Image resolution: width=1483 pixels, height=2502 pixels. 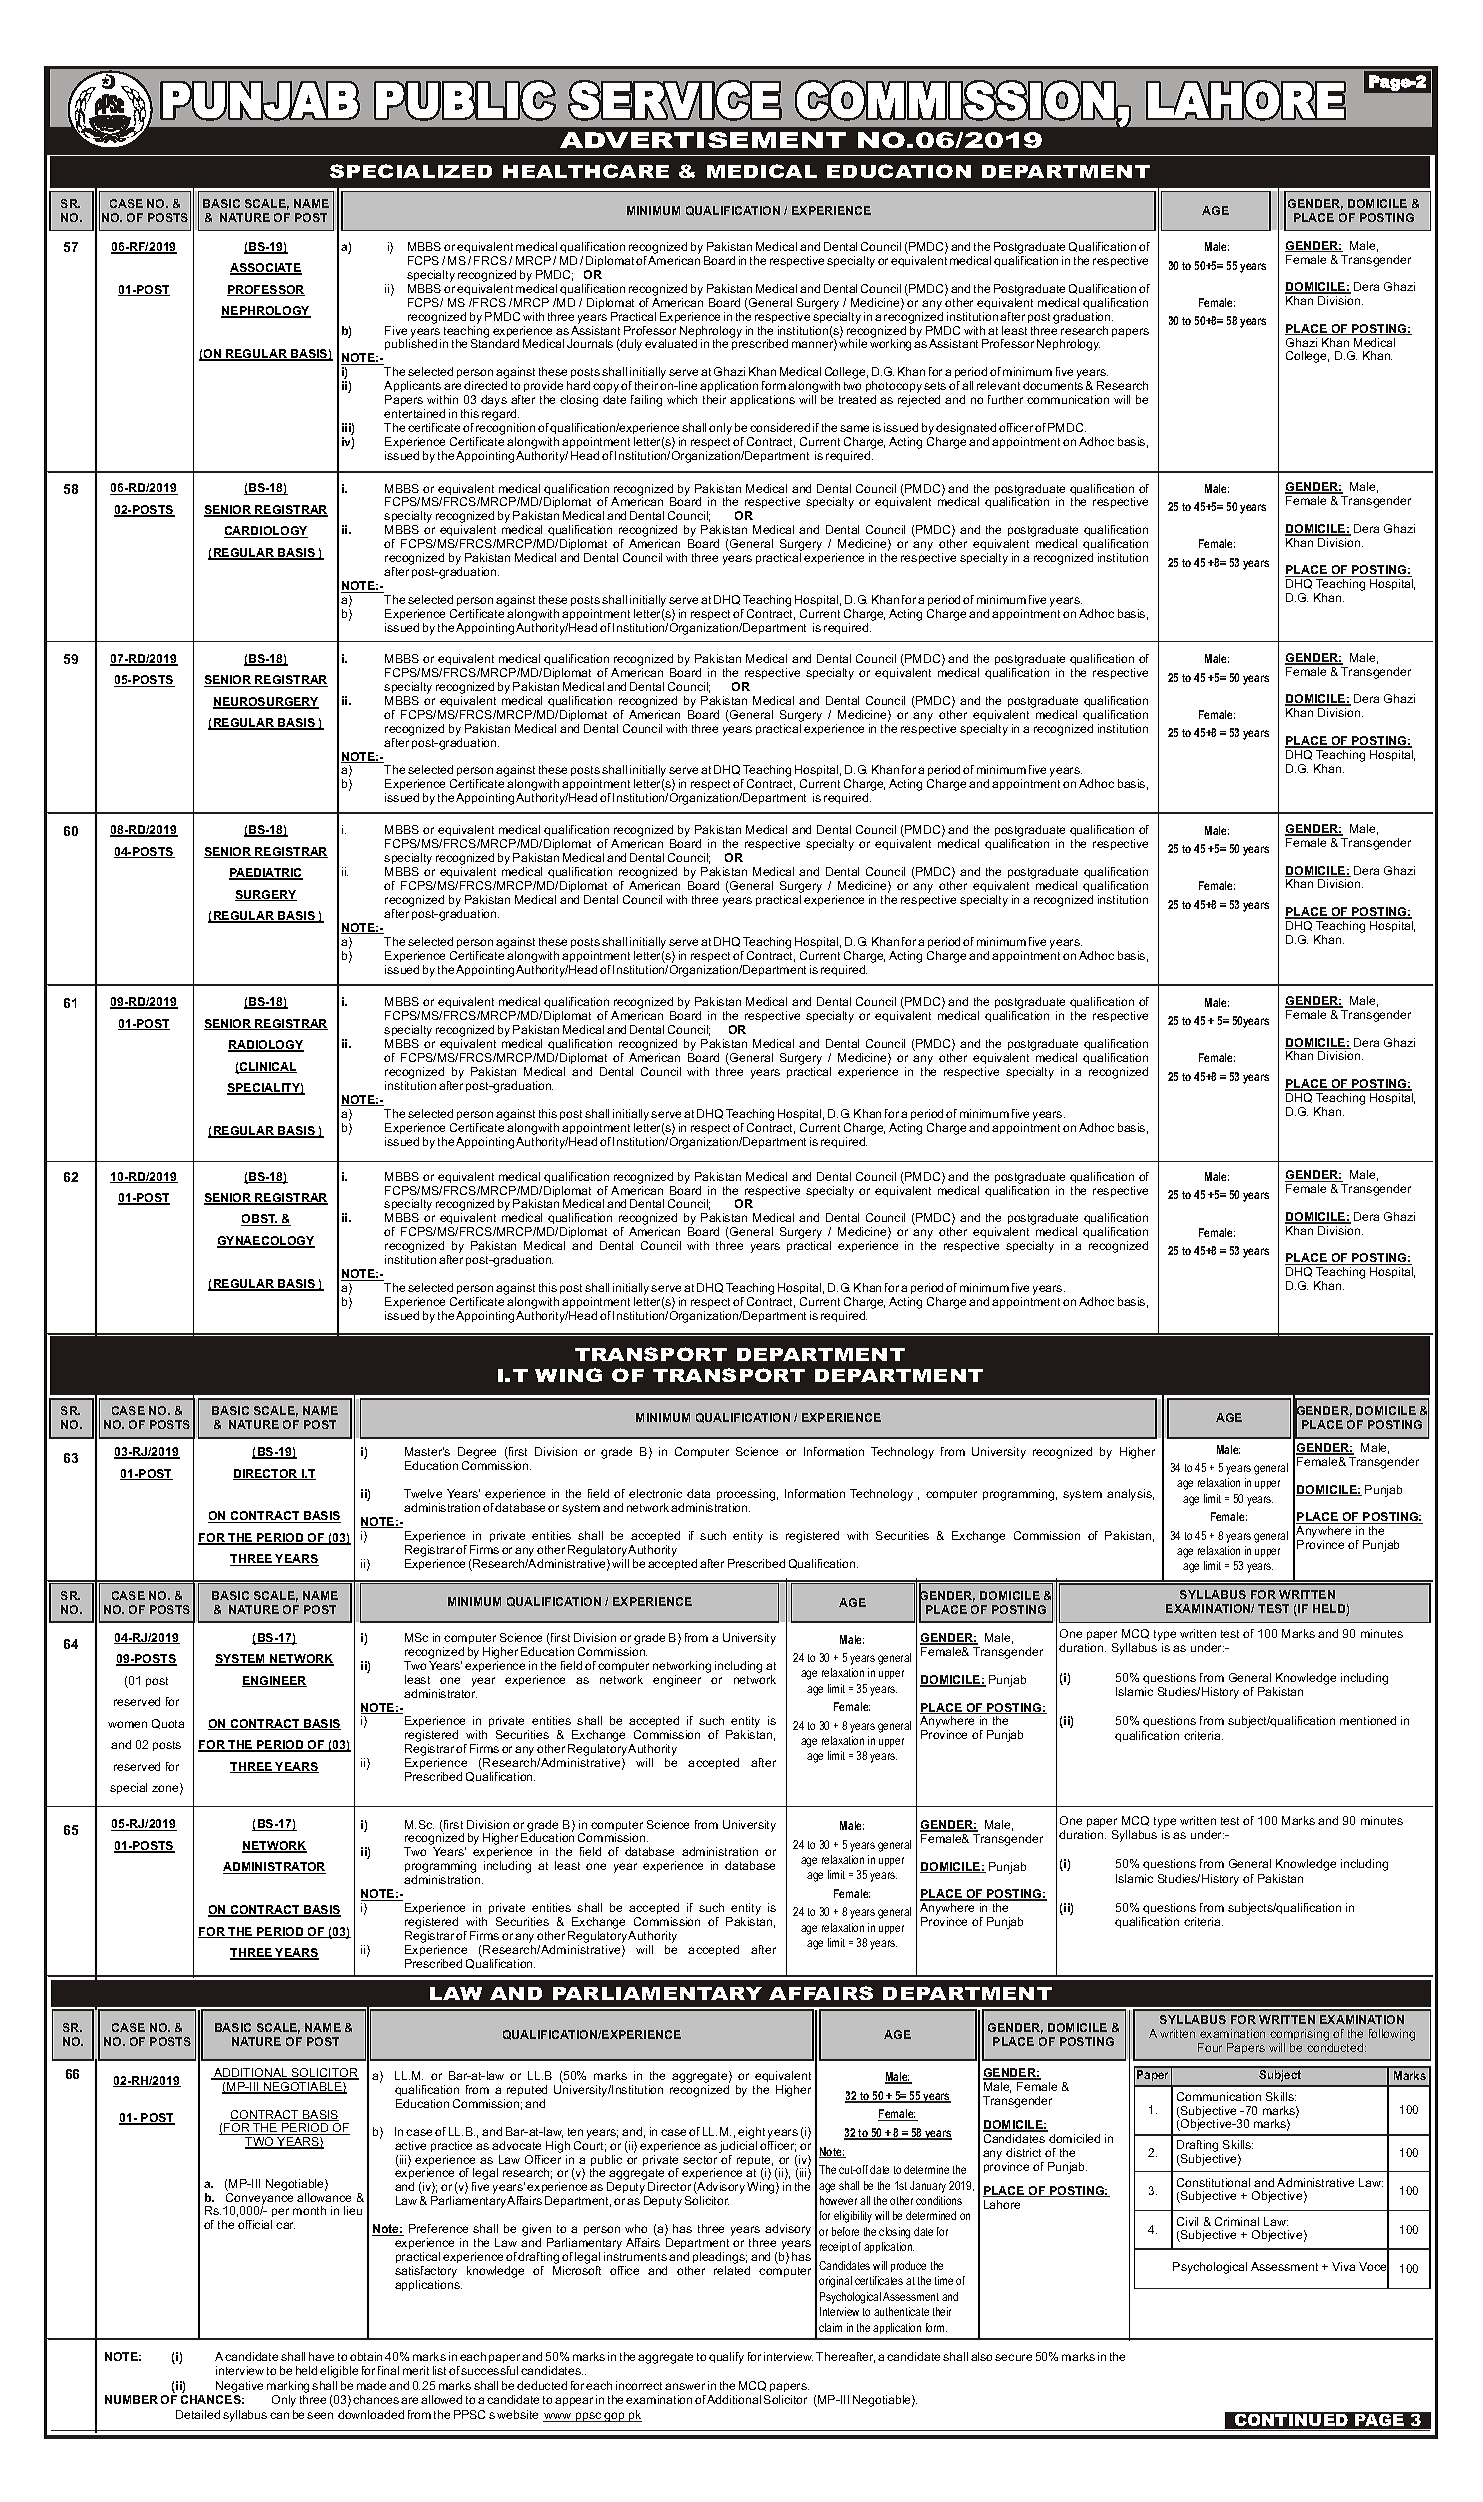 I want to click on further, so click(x=1005, y=399).
